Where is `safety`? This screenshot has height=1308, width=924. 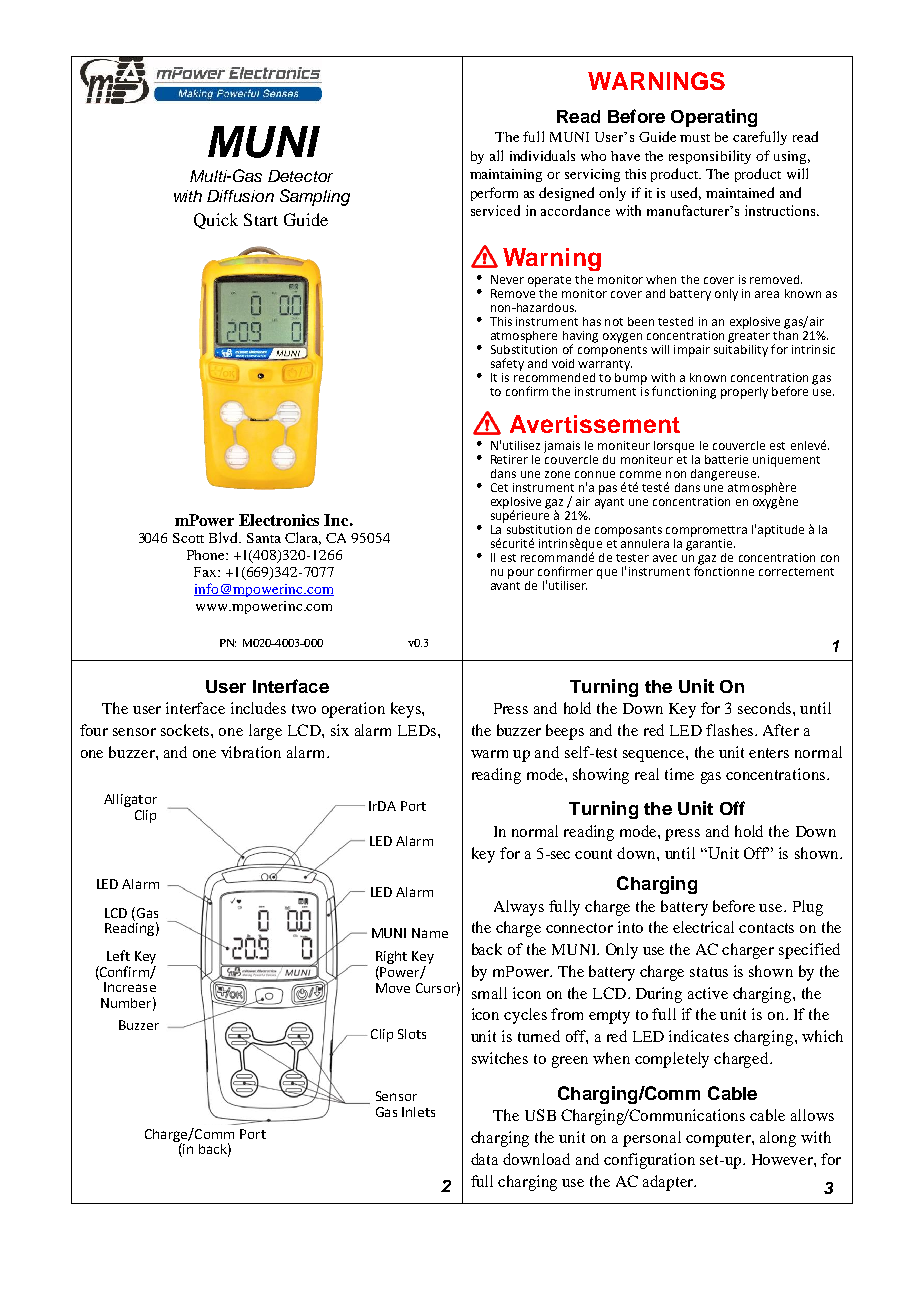 safety is located at coordinates (507, 364).
